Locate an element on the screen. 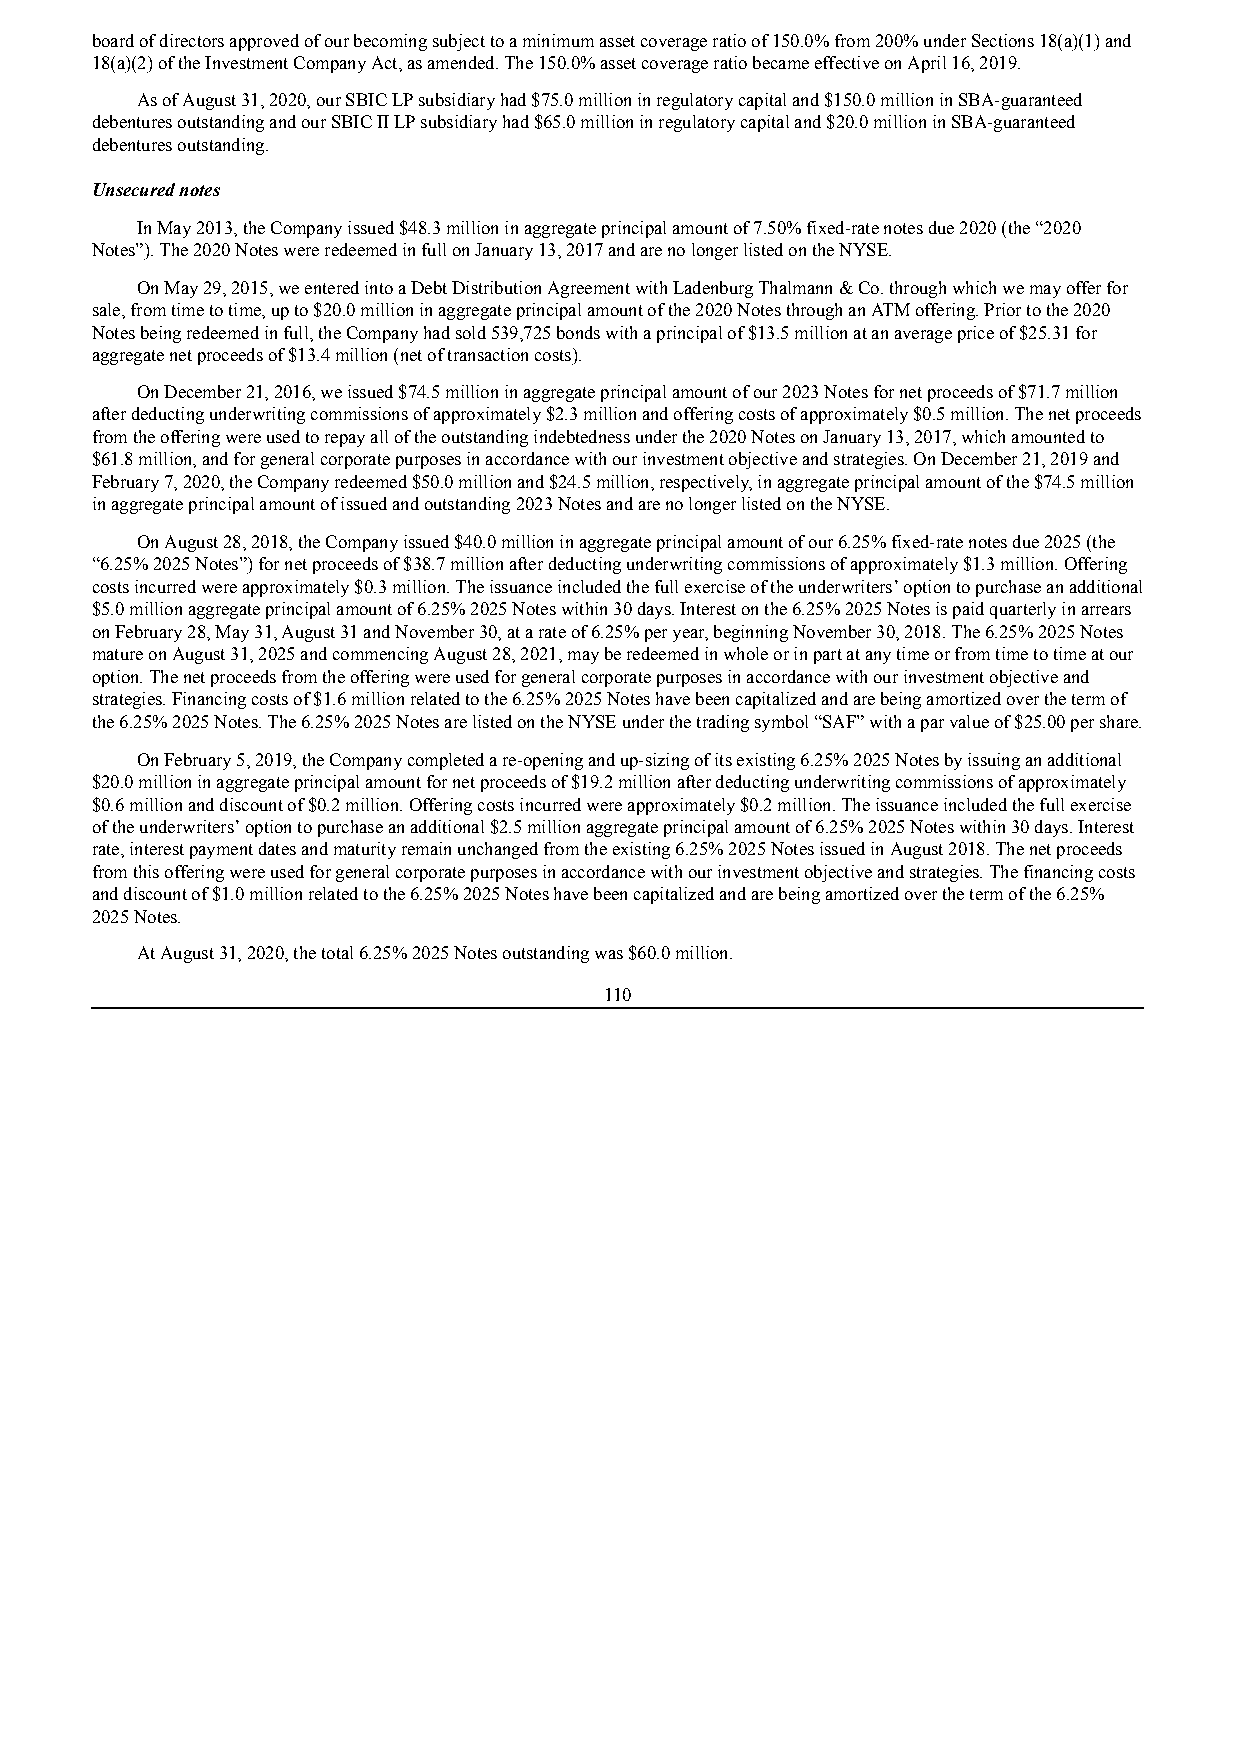  repay is located at coordinates (345, 440).
